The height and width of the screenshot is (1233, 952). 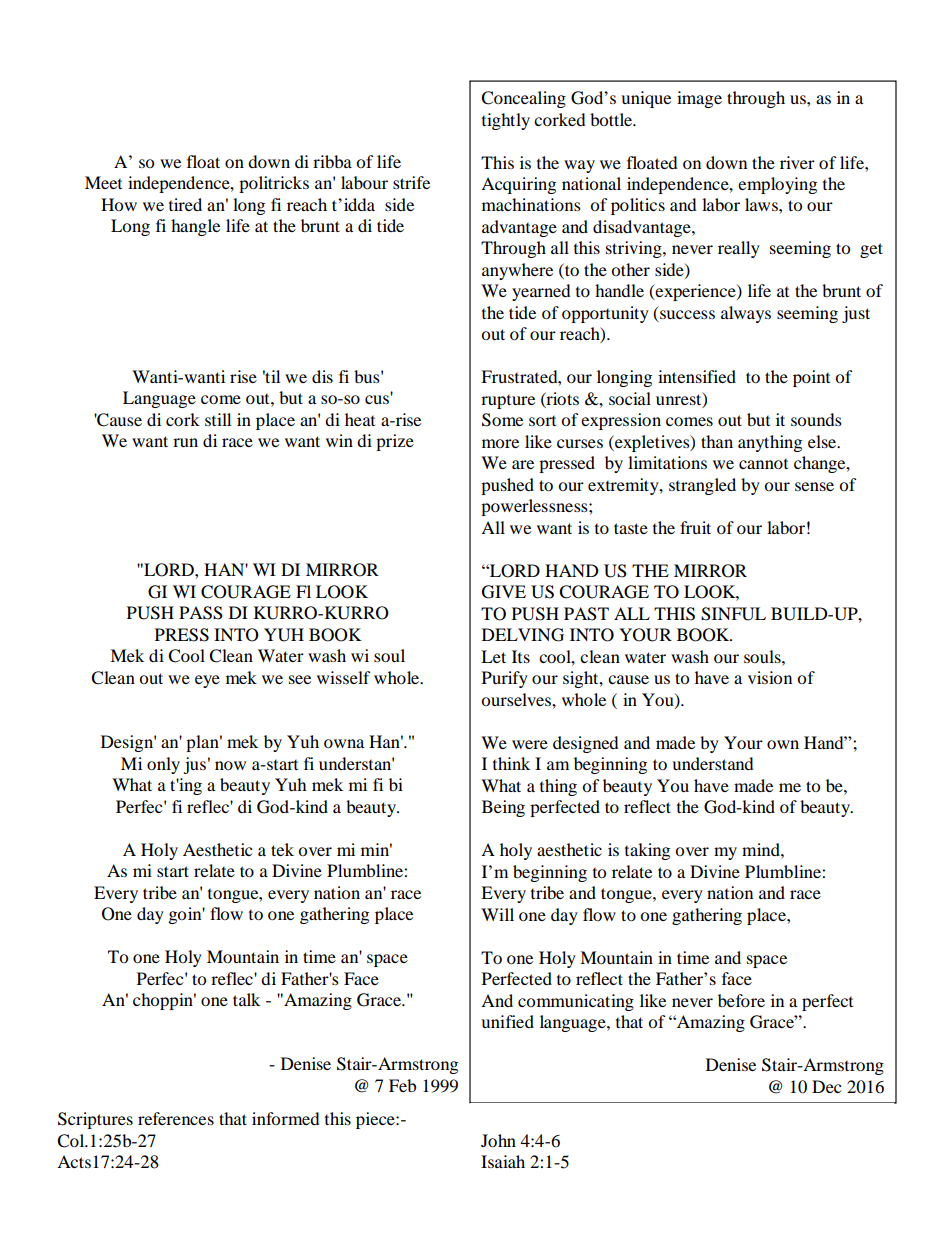 I want to click on river, so click(x=797, y=162).
